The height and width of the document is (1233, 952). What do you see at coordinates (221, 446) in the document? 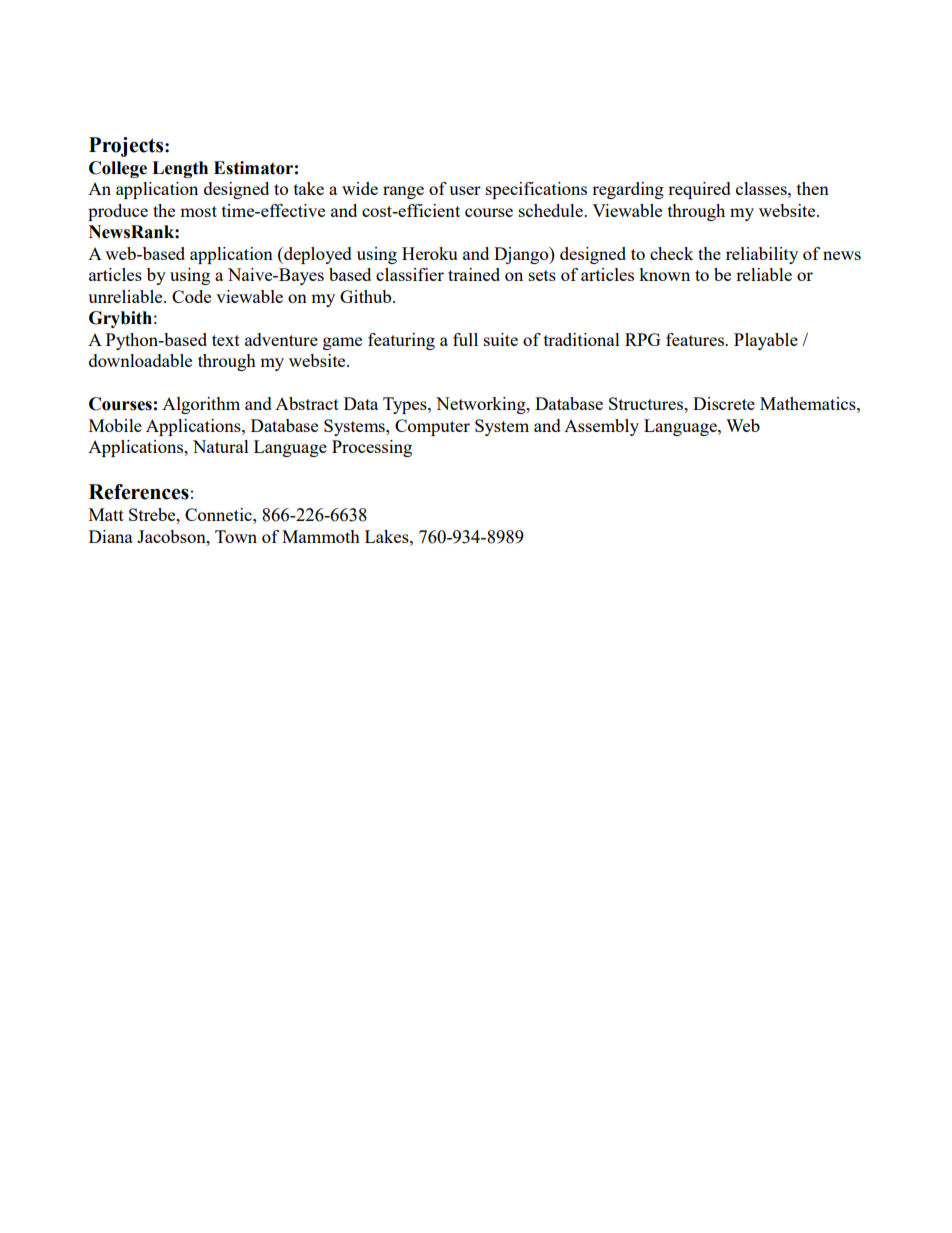
I see `Natural` at bounding box center [221, 446].
